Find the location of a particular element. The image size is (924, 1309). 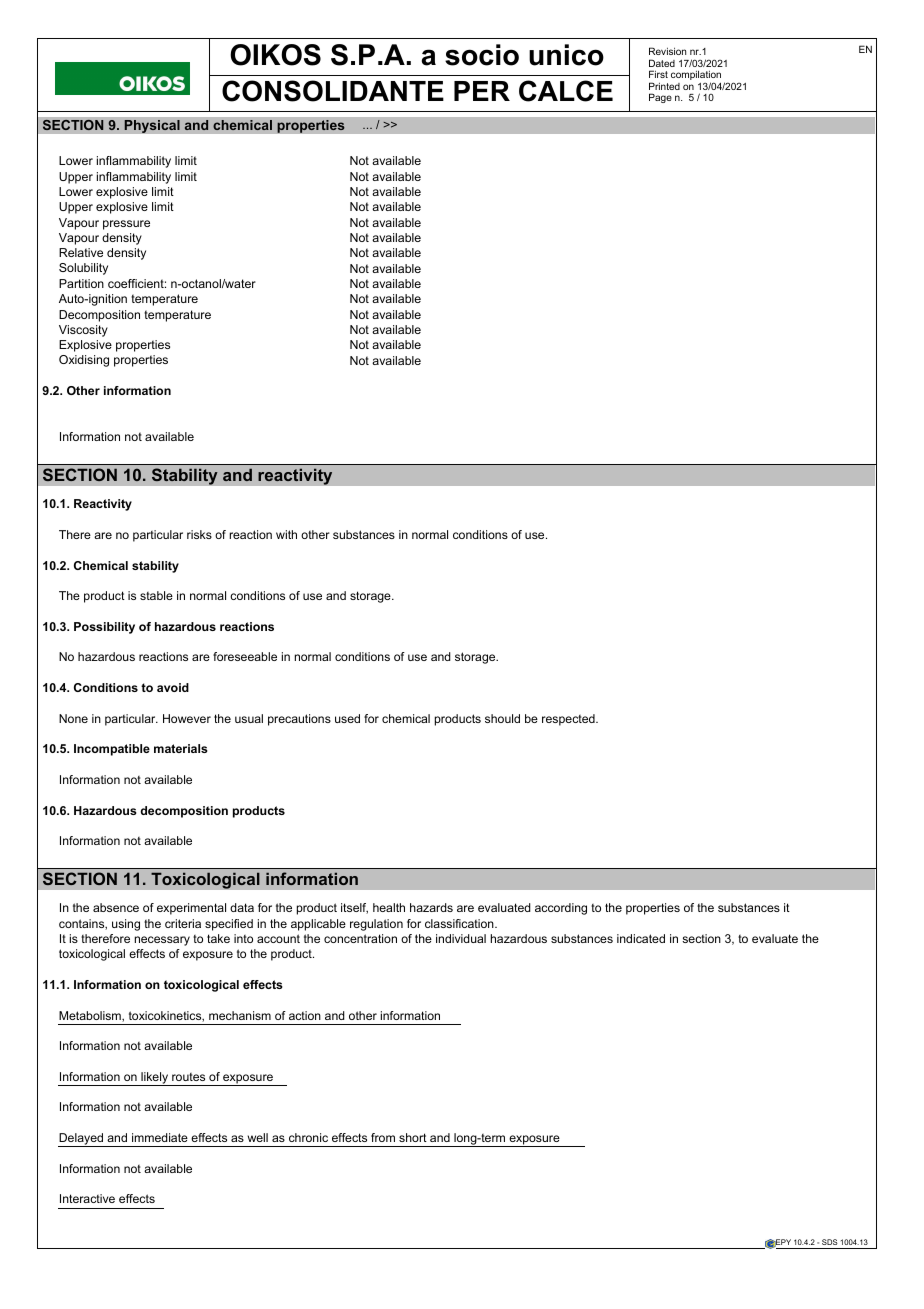

compilation is located at coordinates (696, 76).
